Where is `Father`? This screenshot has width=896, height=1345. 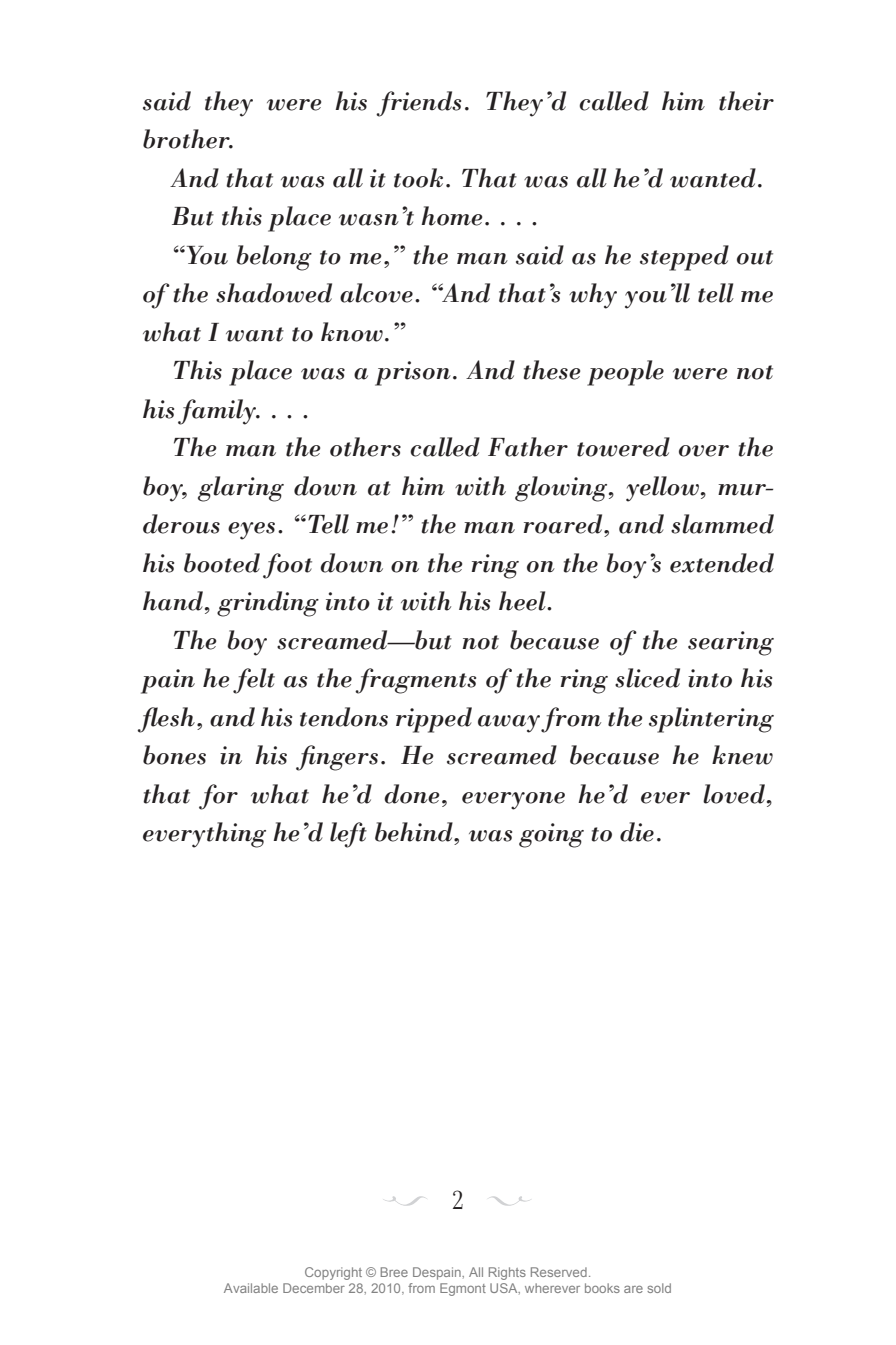 Father is located at coordinates (528, 447).
